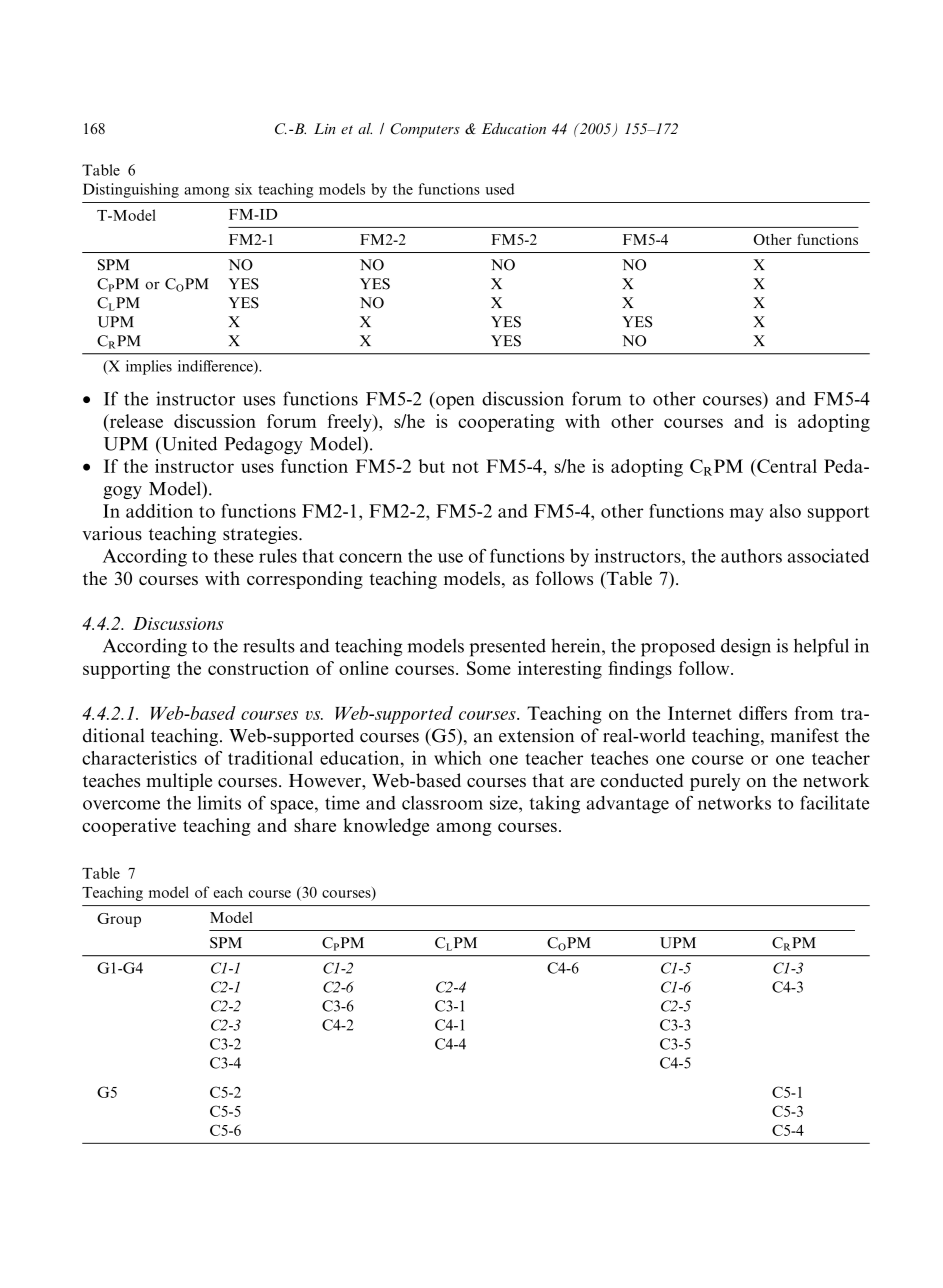 Image resolution: width=943 pixels, height=1288 pixels. Describe the element at coordinates (243, 189) in the screenshot. I see `six` at that location.
